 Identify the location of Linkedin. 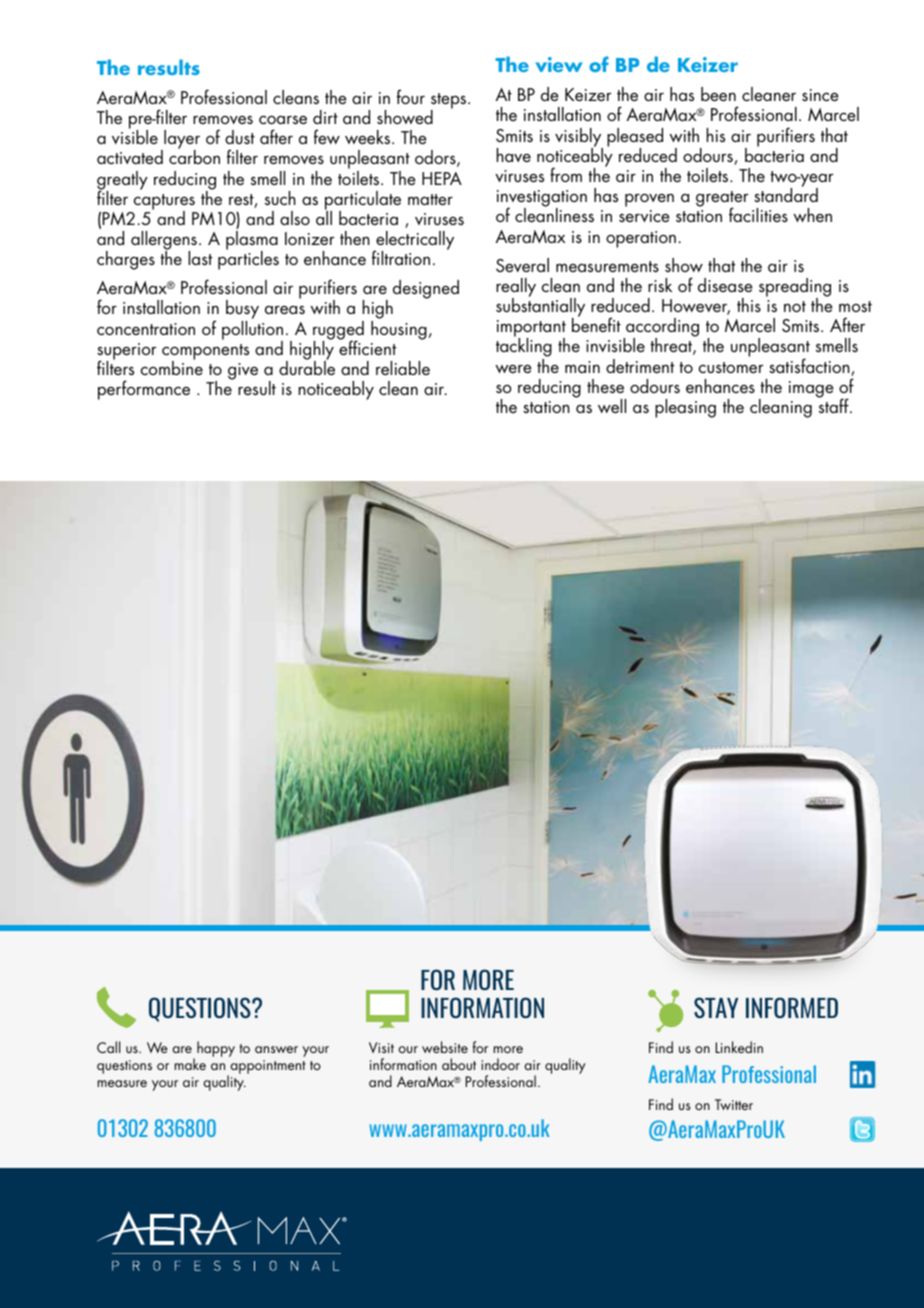
(739, 1047).
